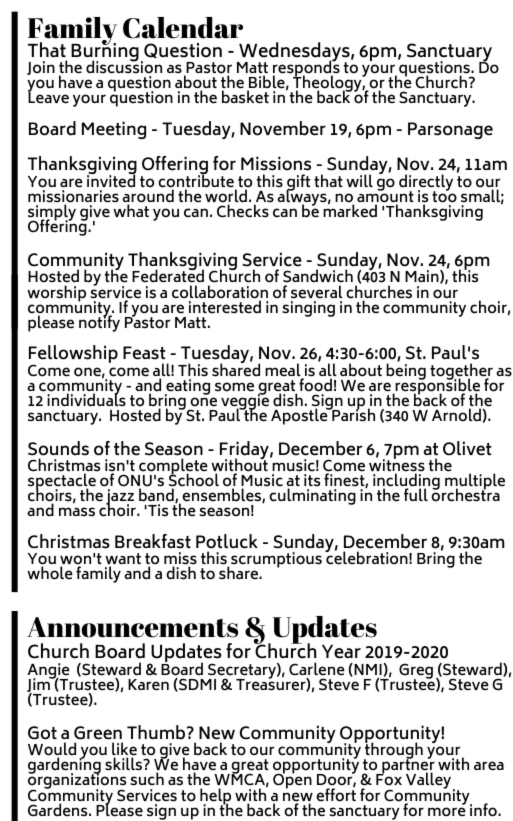 This document has width=513, height=821. What do you see at coordinates (308, 309) in the document?
I see `singing` at bounding box center [308, 309].
